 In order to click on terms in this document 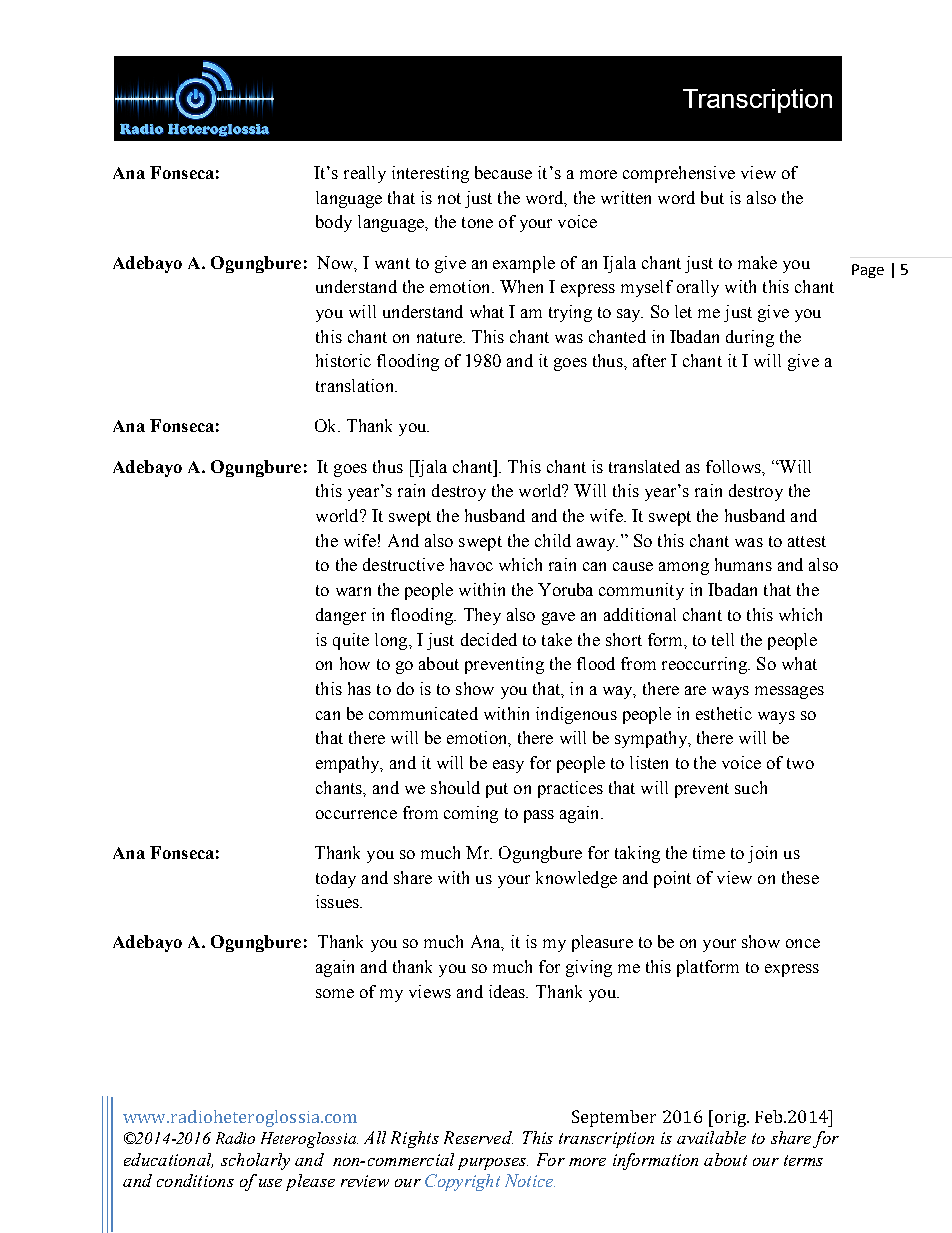, I will do `click(803, 1160)`.
